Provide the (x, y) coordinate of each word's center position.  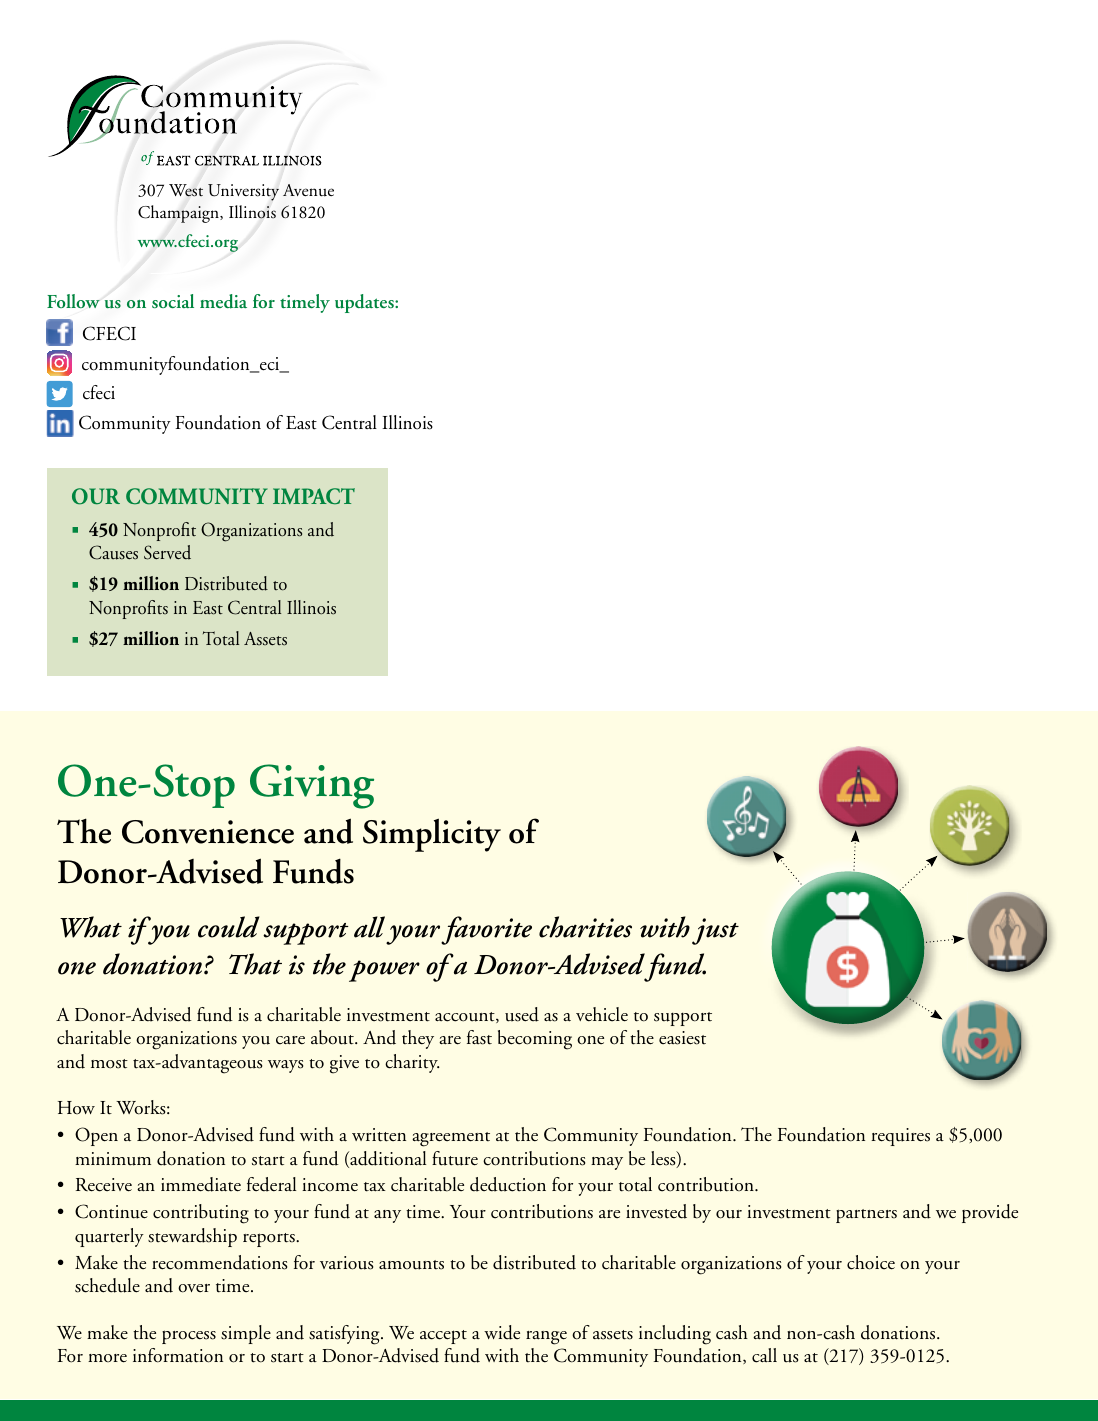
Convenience (208, 832)
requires (900, 1137)
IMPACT (314, 496)
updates (365, 303)
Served (167, 552)
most (109, 1064)
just (715, 931)
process (189, 1337)
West (186, 190)
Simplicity (432, 835)
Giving (312, 786)
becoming (535, 1040)
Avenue (308, 190)
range (546, 1338)
